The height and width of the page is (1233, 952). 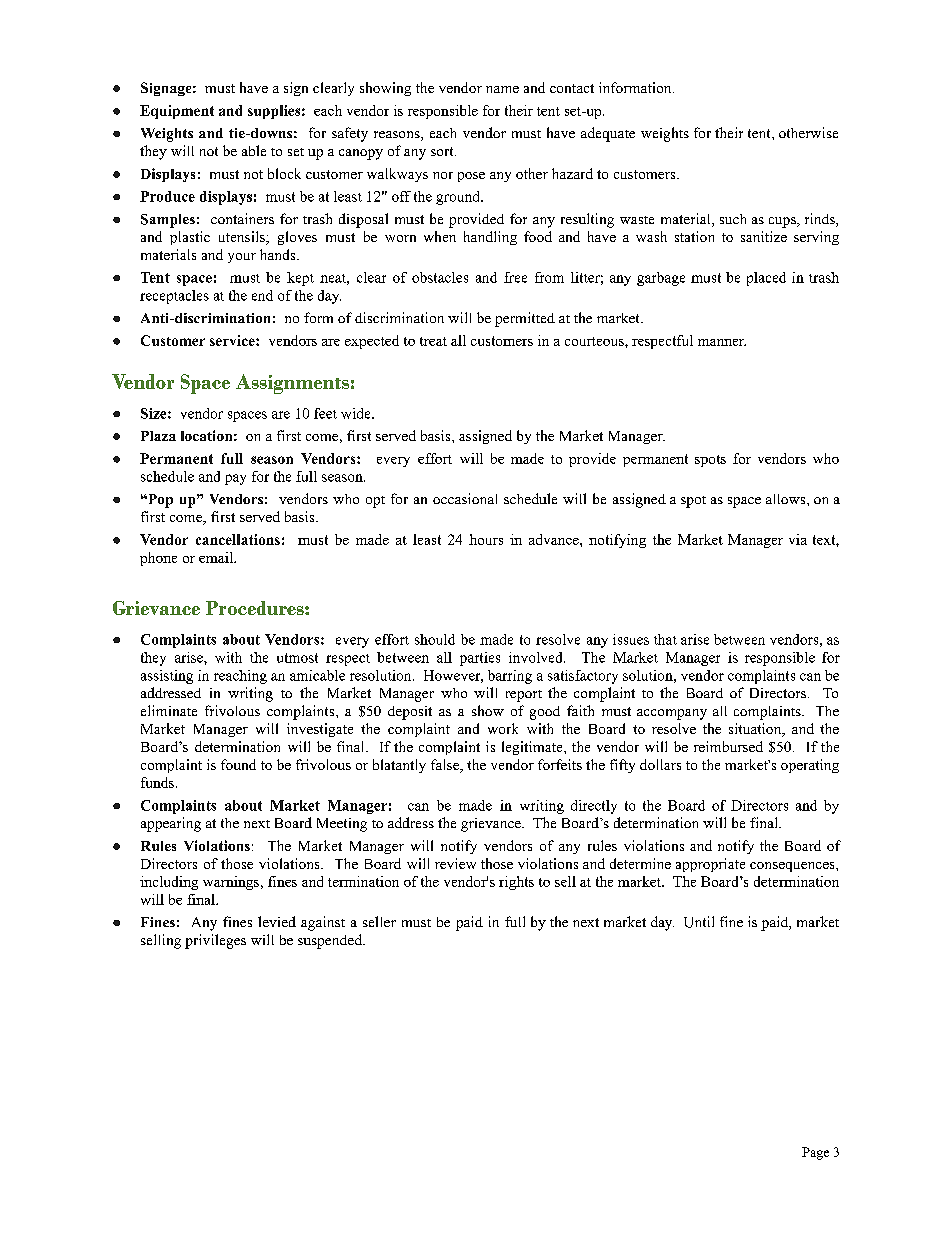 I want to click on treat, so click(x=433, y=341).
